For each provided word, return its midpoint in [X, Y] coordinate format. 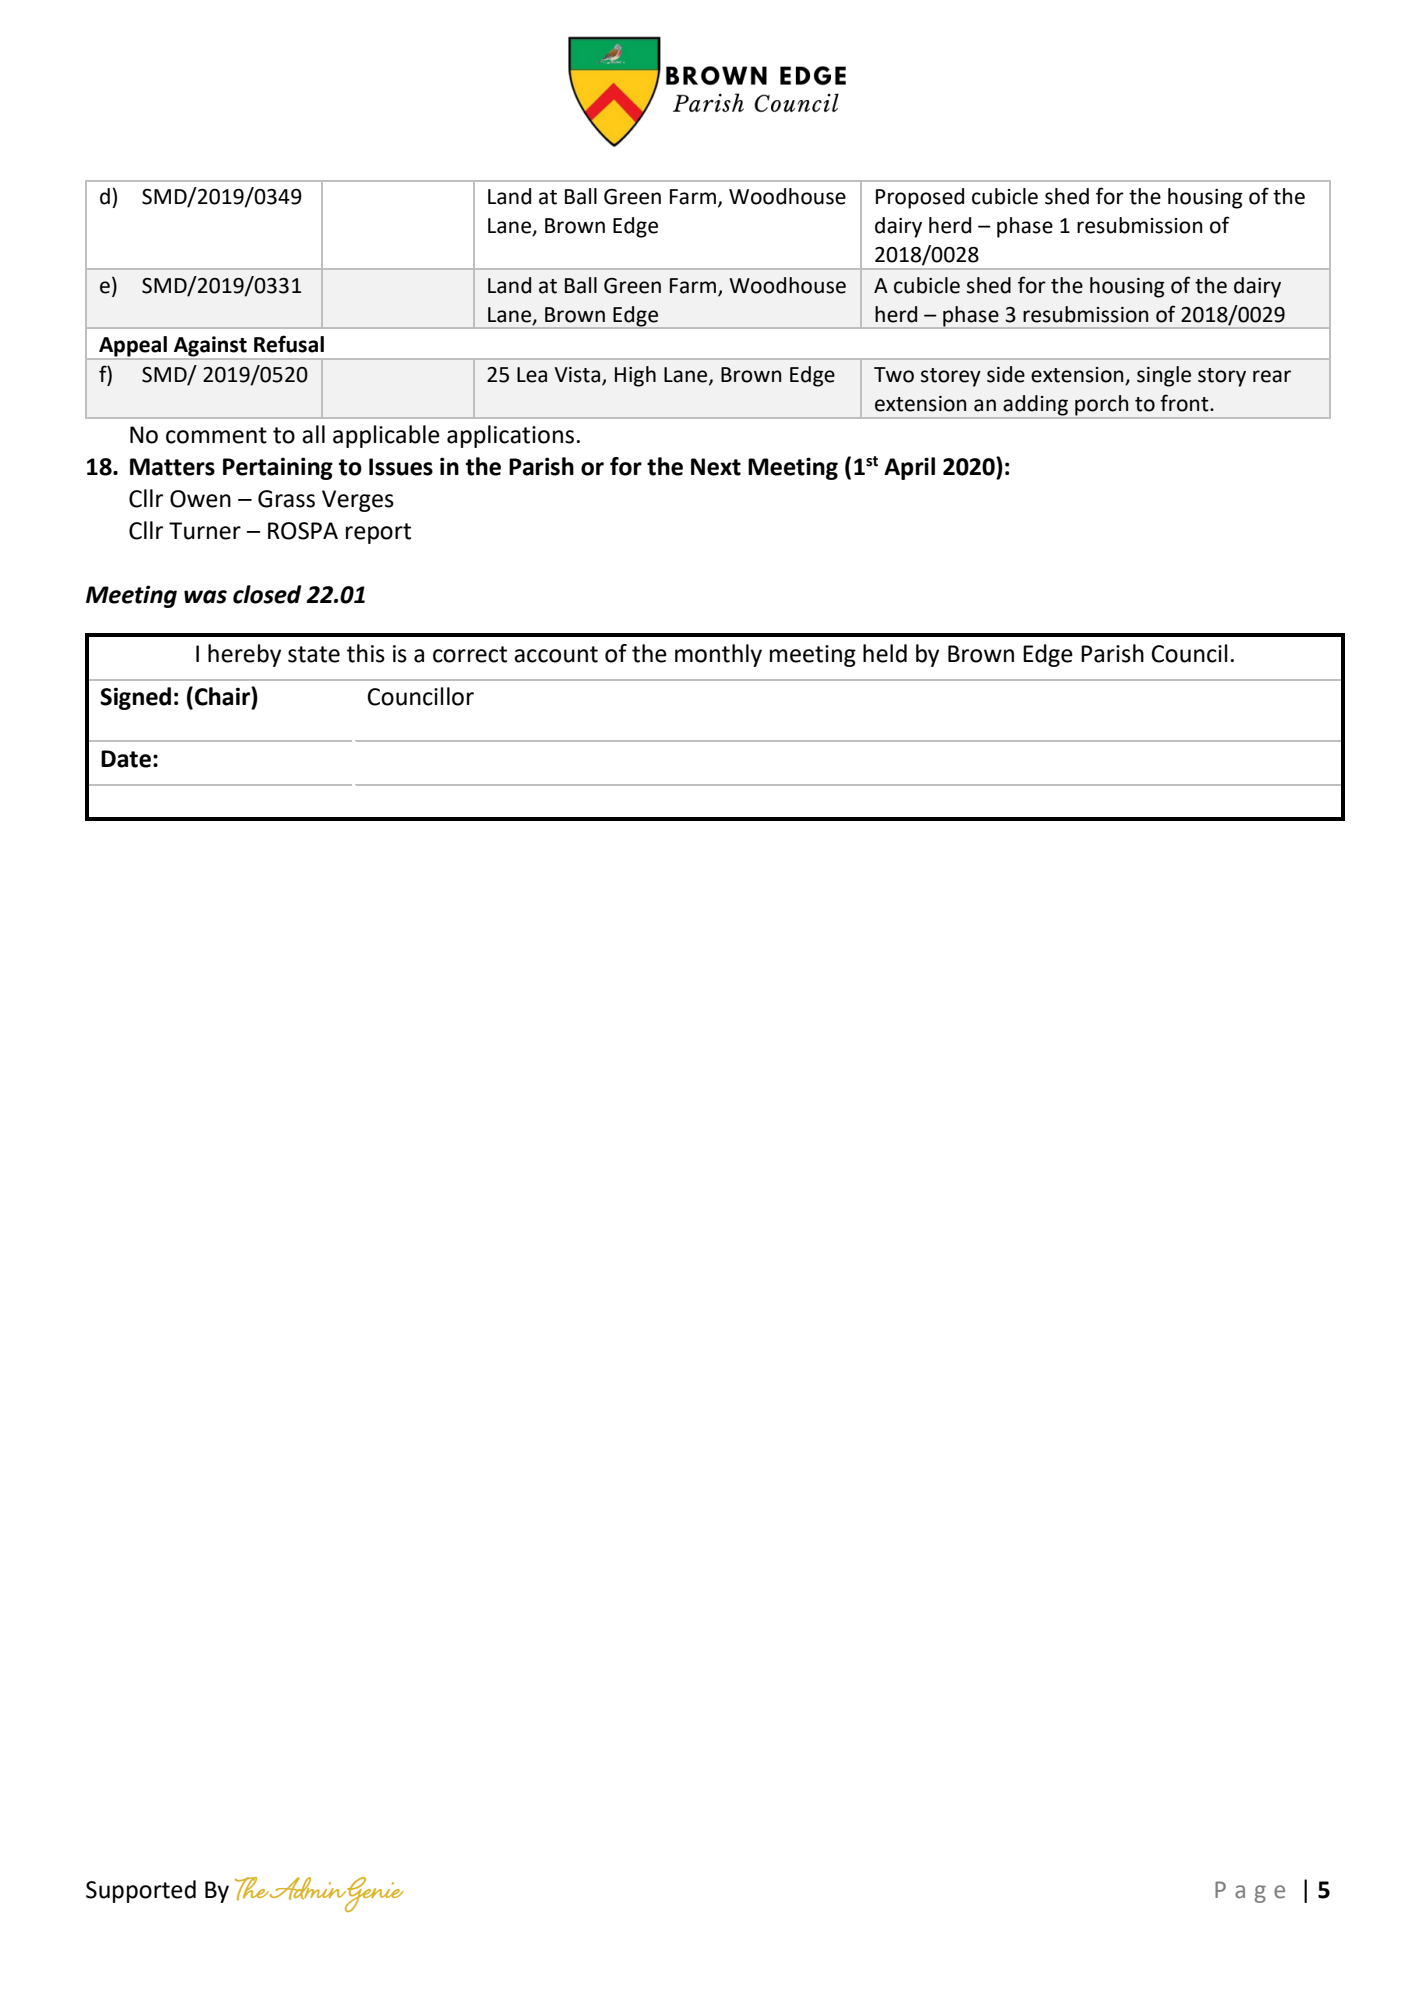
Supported [141, 1891]
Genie [373, 1894]
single [1164, 376]
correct [470, 654]
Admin [309, 1888]
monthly [718, 655]
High [635, 376]
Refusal [289, 344]
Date [126, 759]
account [556, 654]
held [885, 653]
